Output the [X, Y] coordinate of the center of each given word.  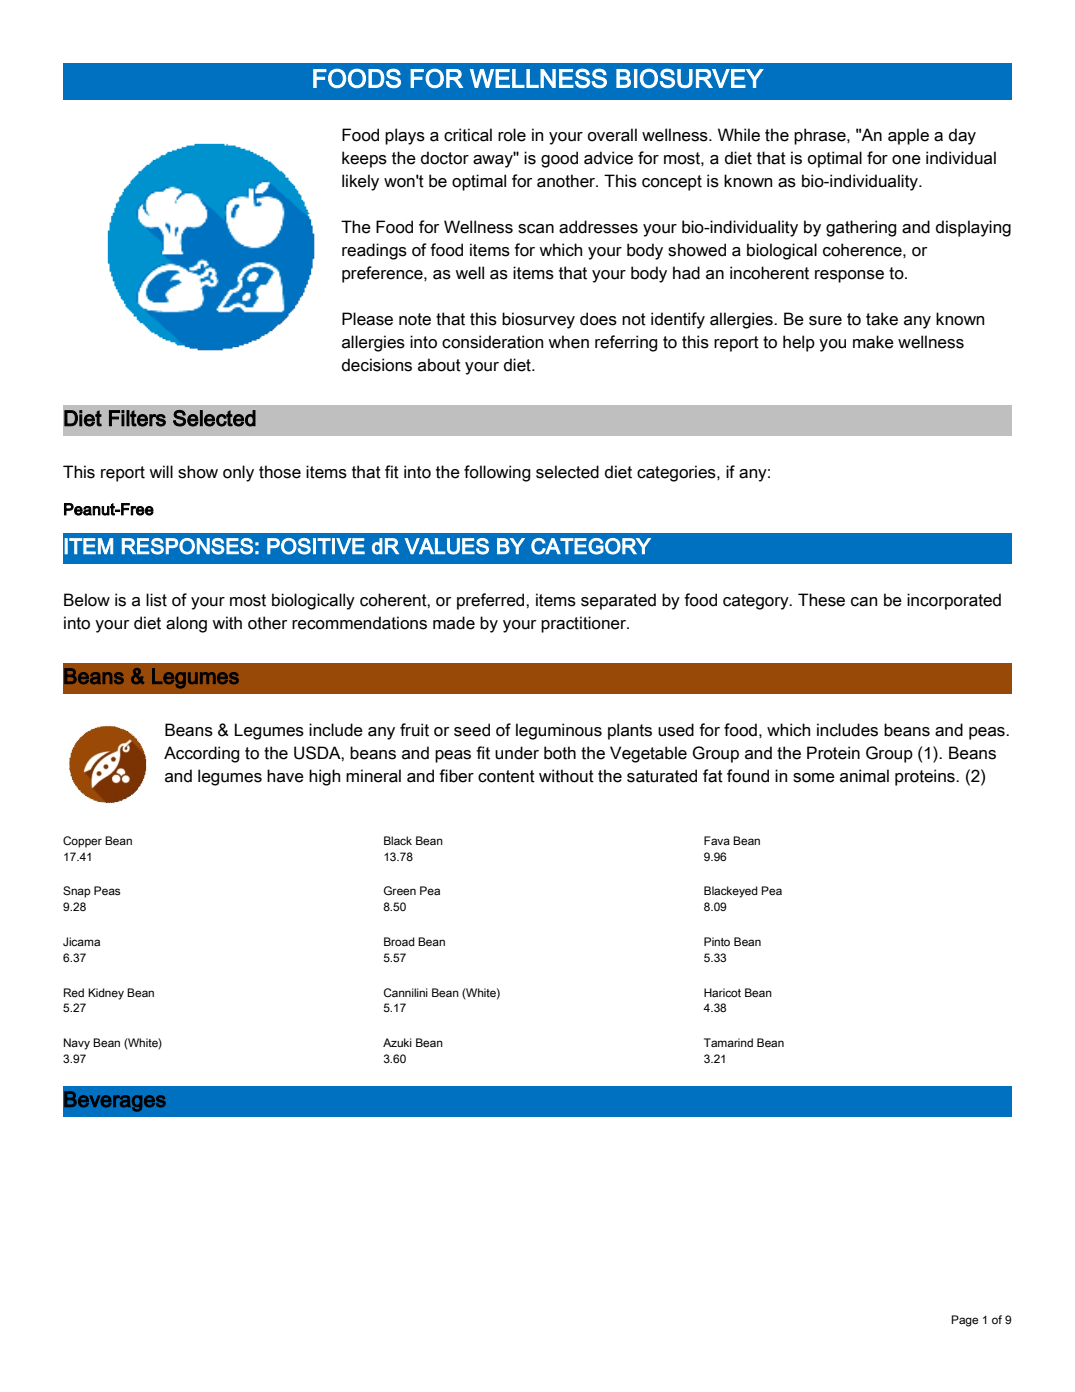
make [873, 342]
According [202, 754]
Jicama [81, 941]
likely [360, 182]
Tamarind [728, 1042]
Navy [77, 1044]
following [497, 473]
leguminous [559, 731]
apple [908, 136]
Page [965, 1321]
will [161, 471]
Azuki [397, 1042]
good [559, 159]
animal [864, 776]
